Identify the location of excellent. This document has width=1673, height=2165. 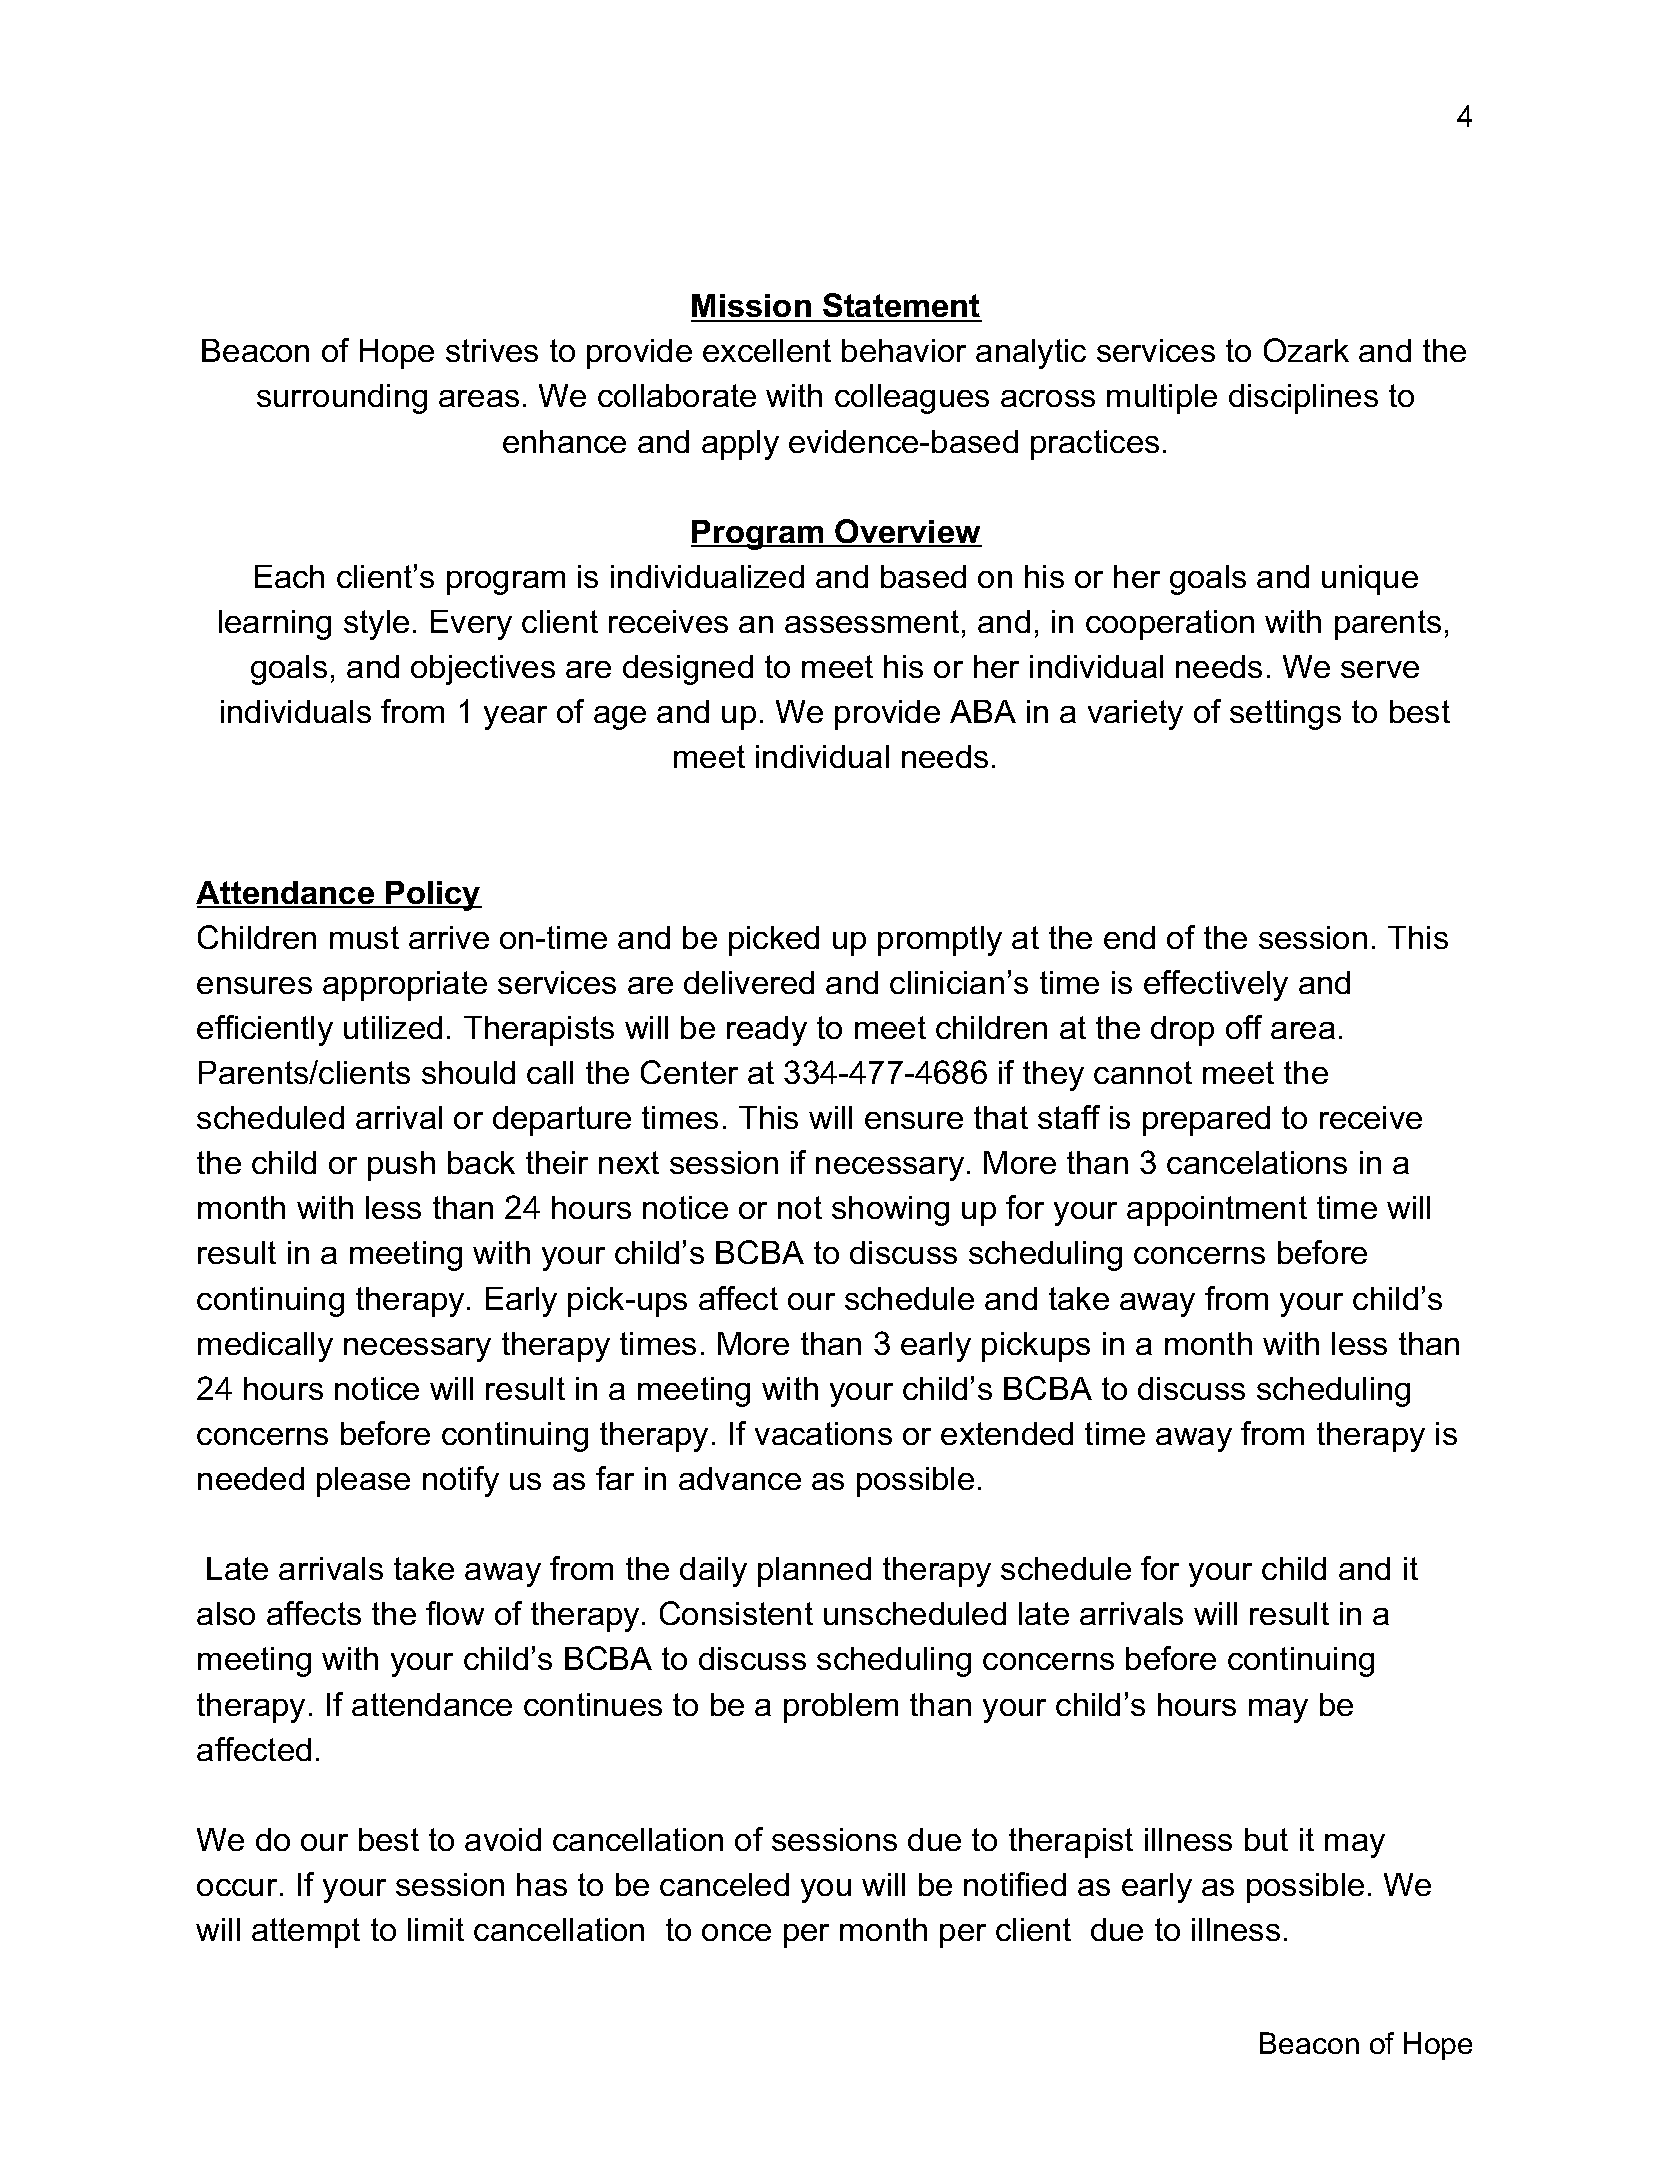
(767, 350).
